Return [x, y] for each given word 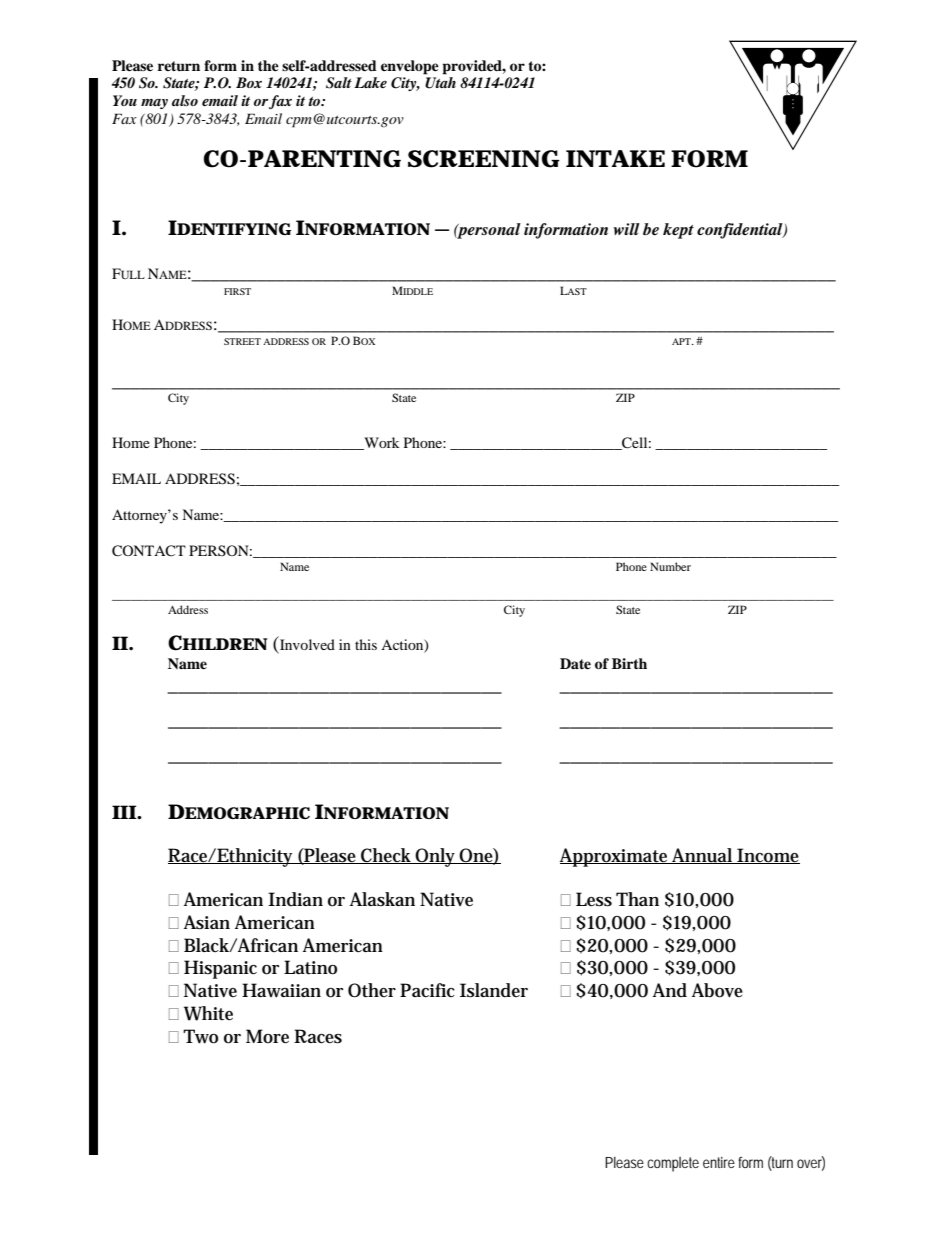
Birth [629, 663]
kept [678, 231]
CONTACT [149, 551]
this [366, 644]
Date [575, 663]
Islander [494, 990]
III [124, 812]
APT [682, 341]
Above [717, 990]
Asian [207, 922]
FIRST [237, 291]
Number [670, 566]
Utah [440, 83]
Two [200, 1036]
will [626, 229]
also [185, 100]
